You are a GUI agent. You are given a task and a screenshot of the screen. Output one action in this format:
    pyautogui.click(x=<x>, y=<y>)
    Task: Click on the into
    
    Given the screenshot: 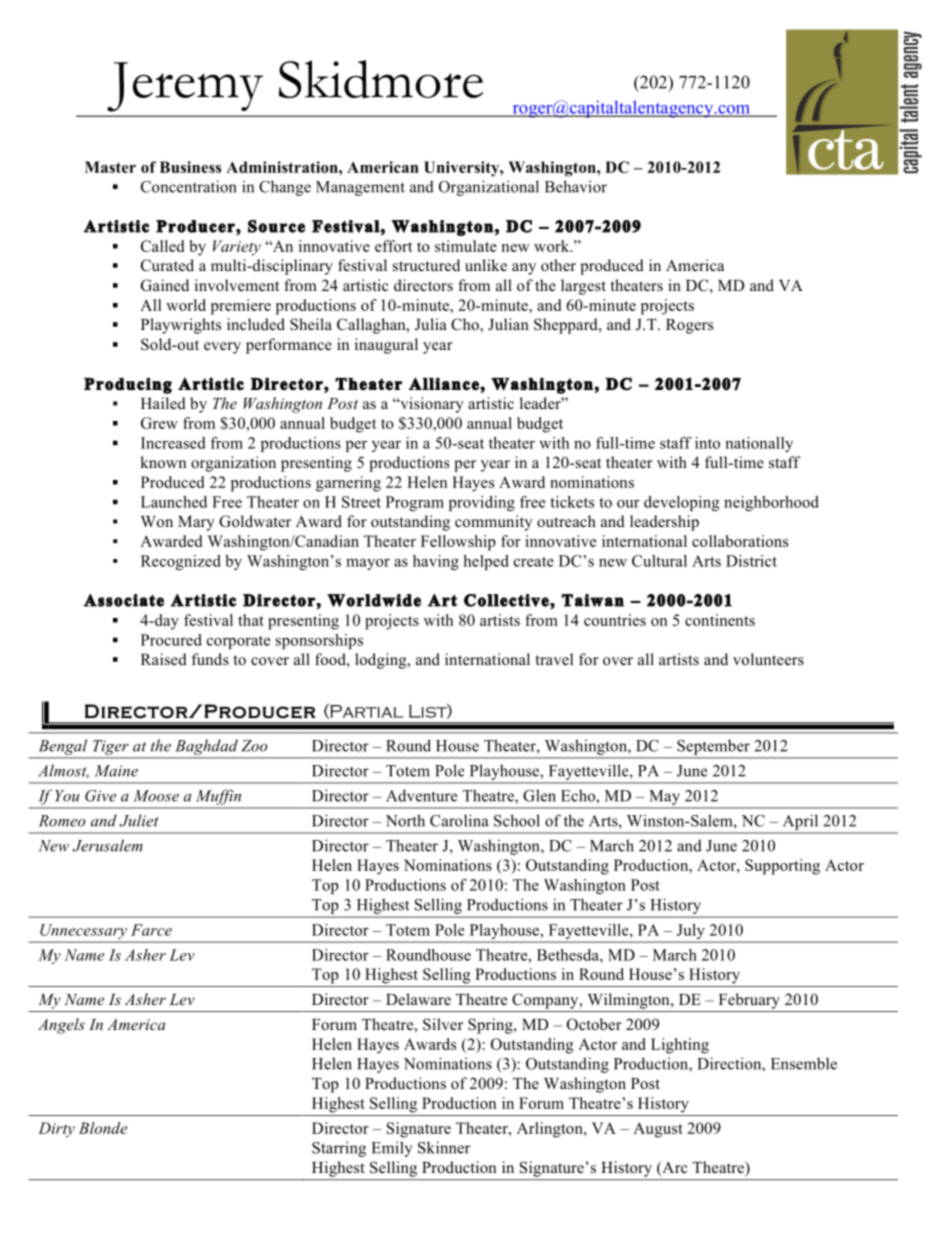 What is the action you would take?
    pyautogui.click(x=707, y=443)
